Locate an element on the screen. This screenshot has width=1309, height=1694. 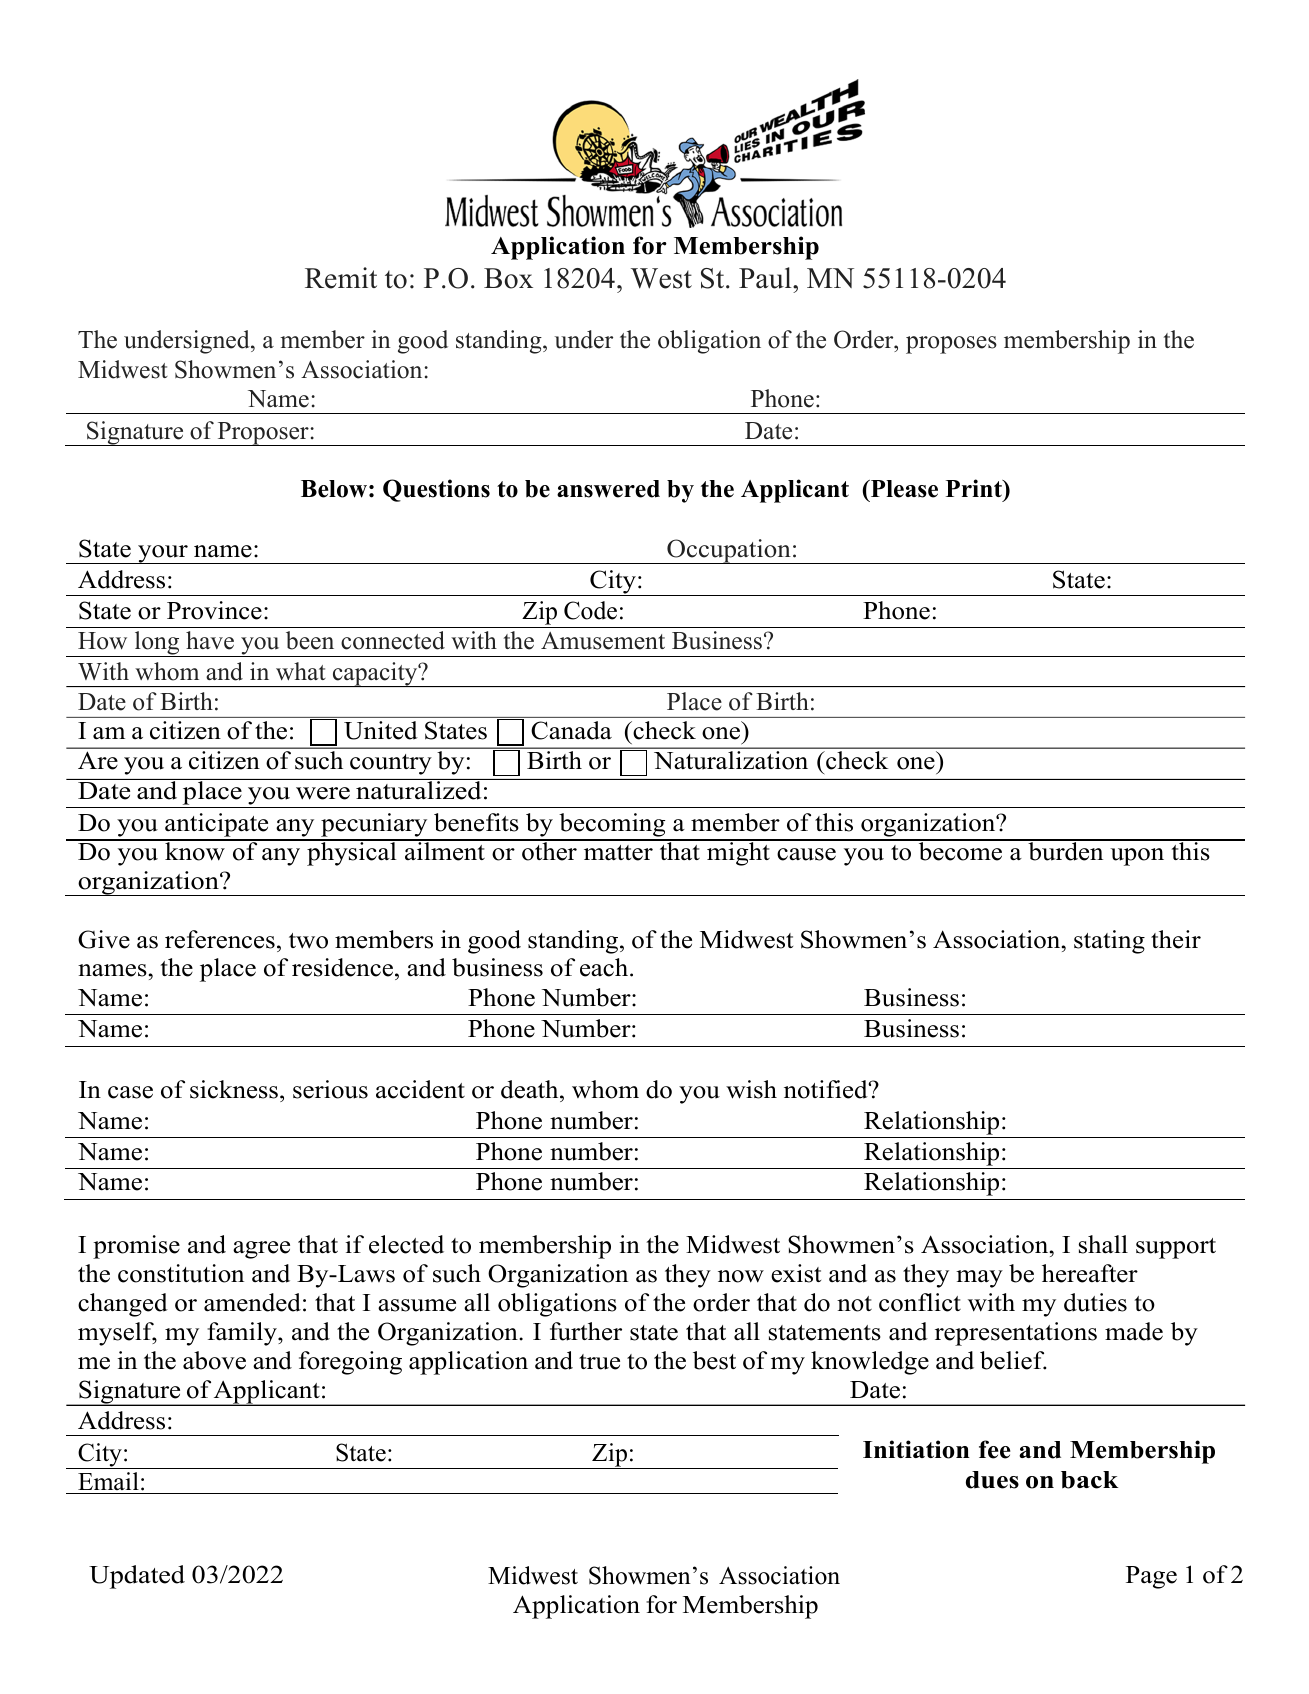
above is located at coordinates (214, 1360).
